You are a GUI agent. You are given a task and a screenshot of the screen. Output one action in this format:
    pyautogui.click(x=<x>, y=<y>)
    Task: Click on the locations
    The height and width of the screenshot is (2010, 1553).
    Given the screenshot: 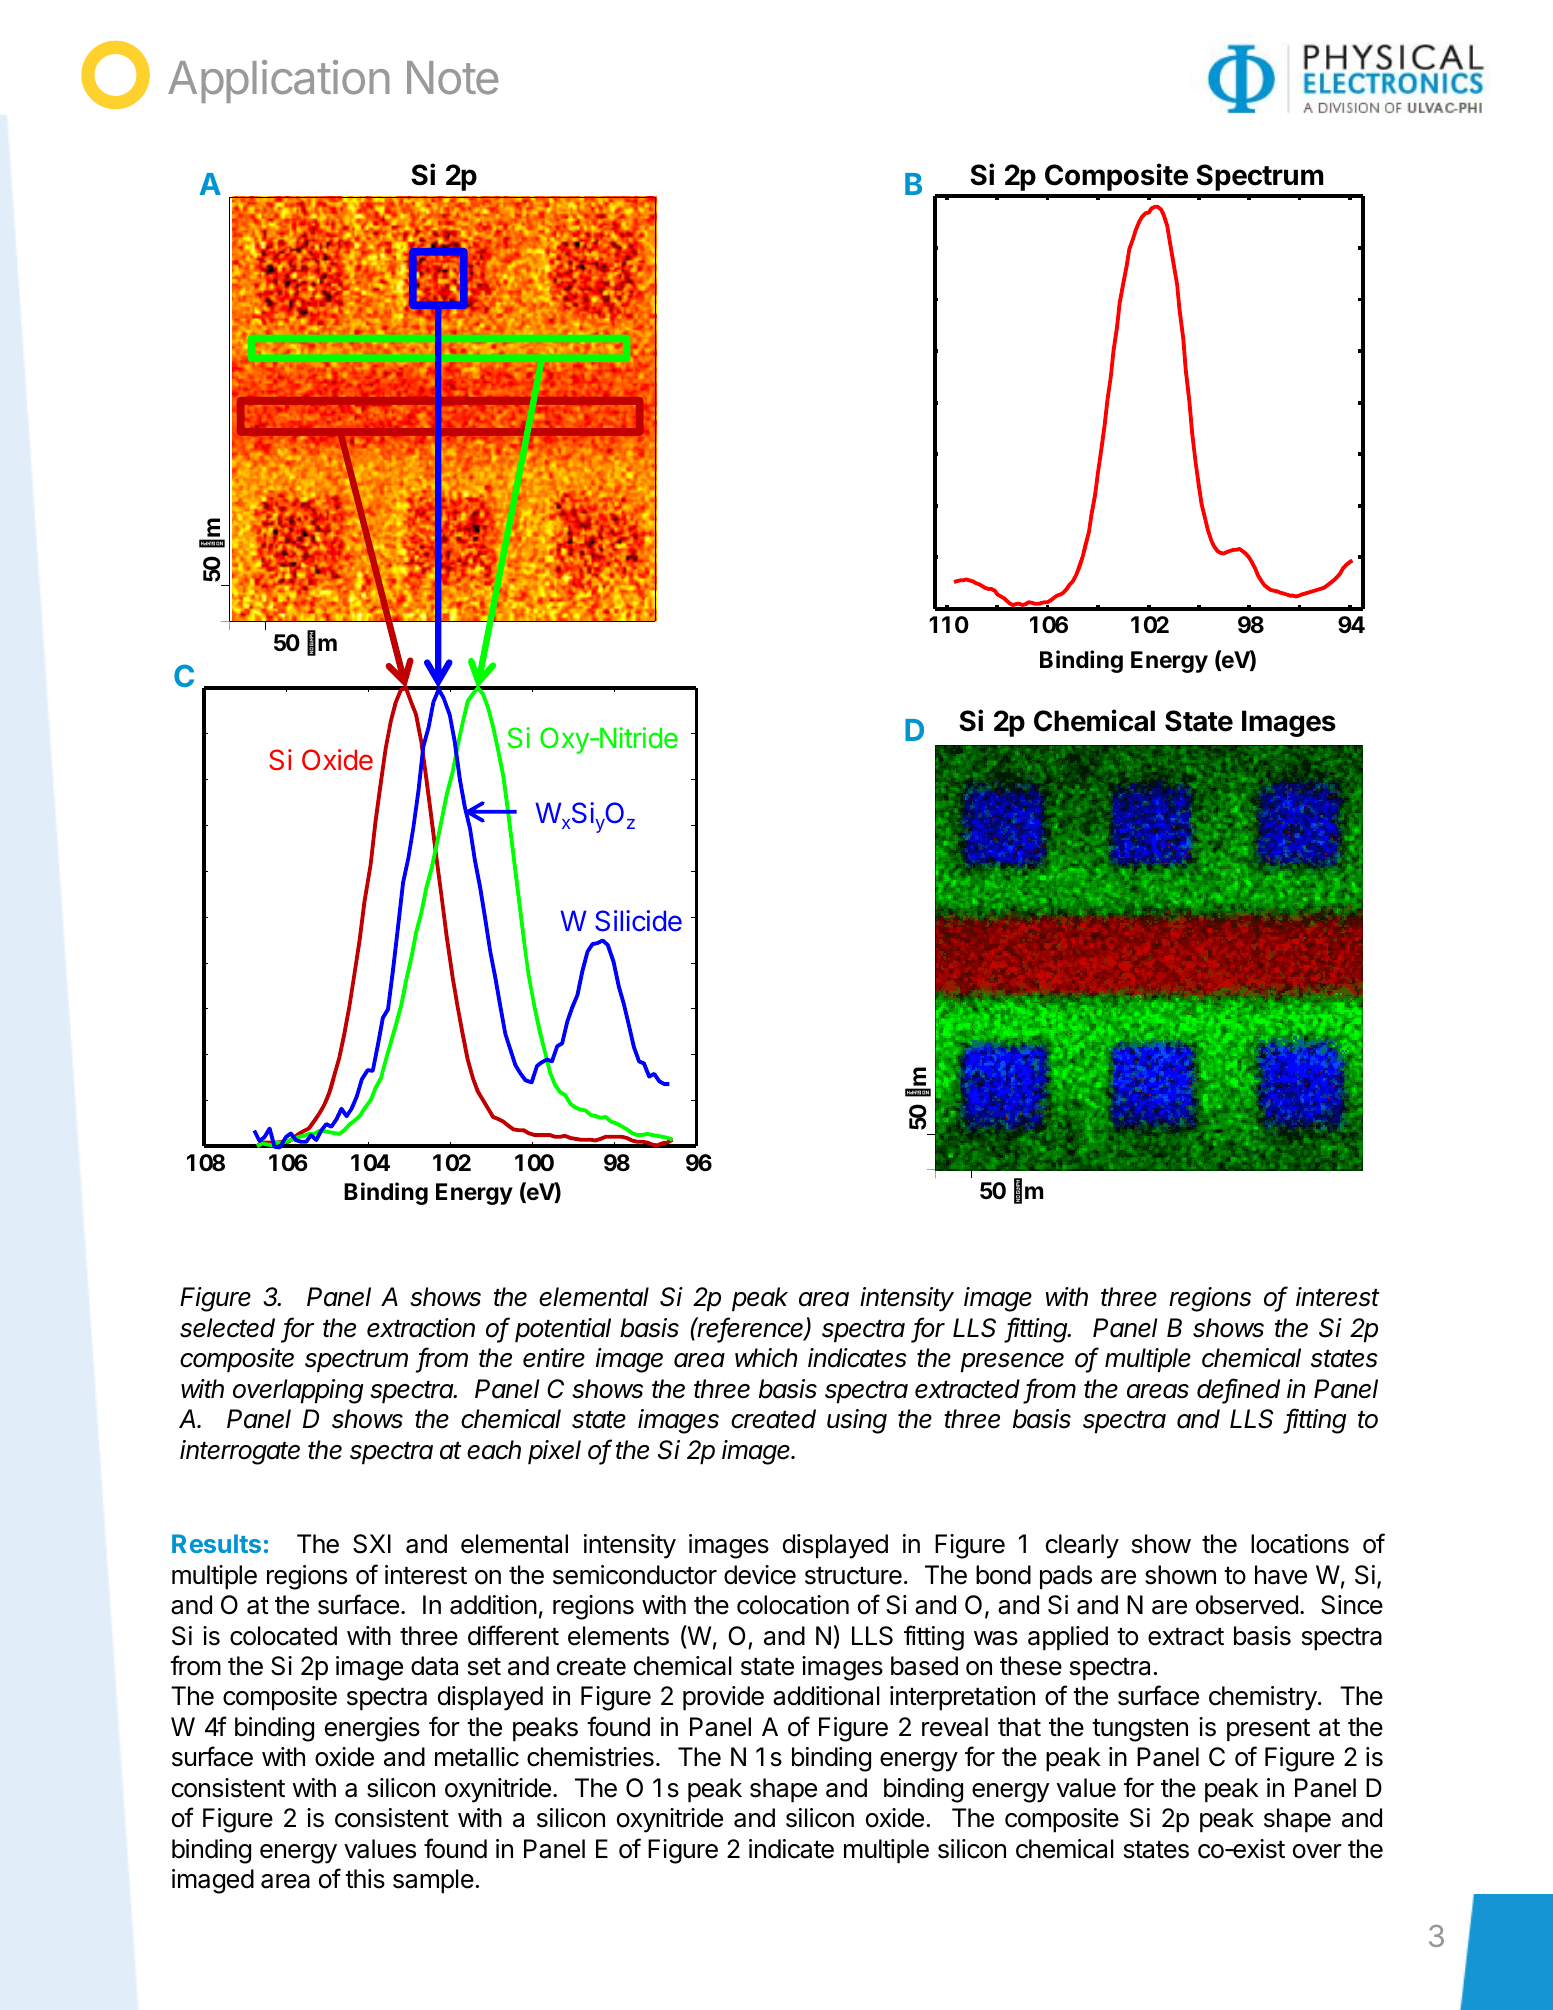 What is the action you would take?
    pyautogui.click(x=1300, y=1544)
